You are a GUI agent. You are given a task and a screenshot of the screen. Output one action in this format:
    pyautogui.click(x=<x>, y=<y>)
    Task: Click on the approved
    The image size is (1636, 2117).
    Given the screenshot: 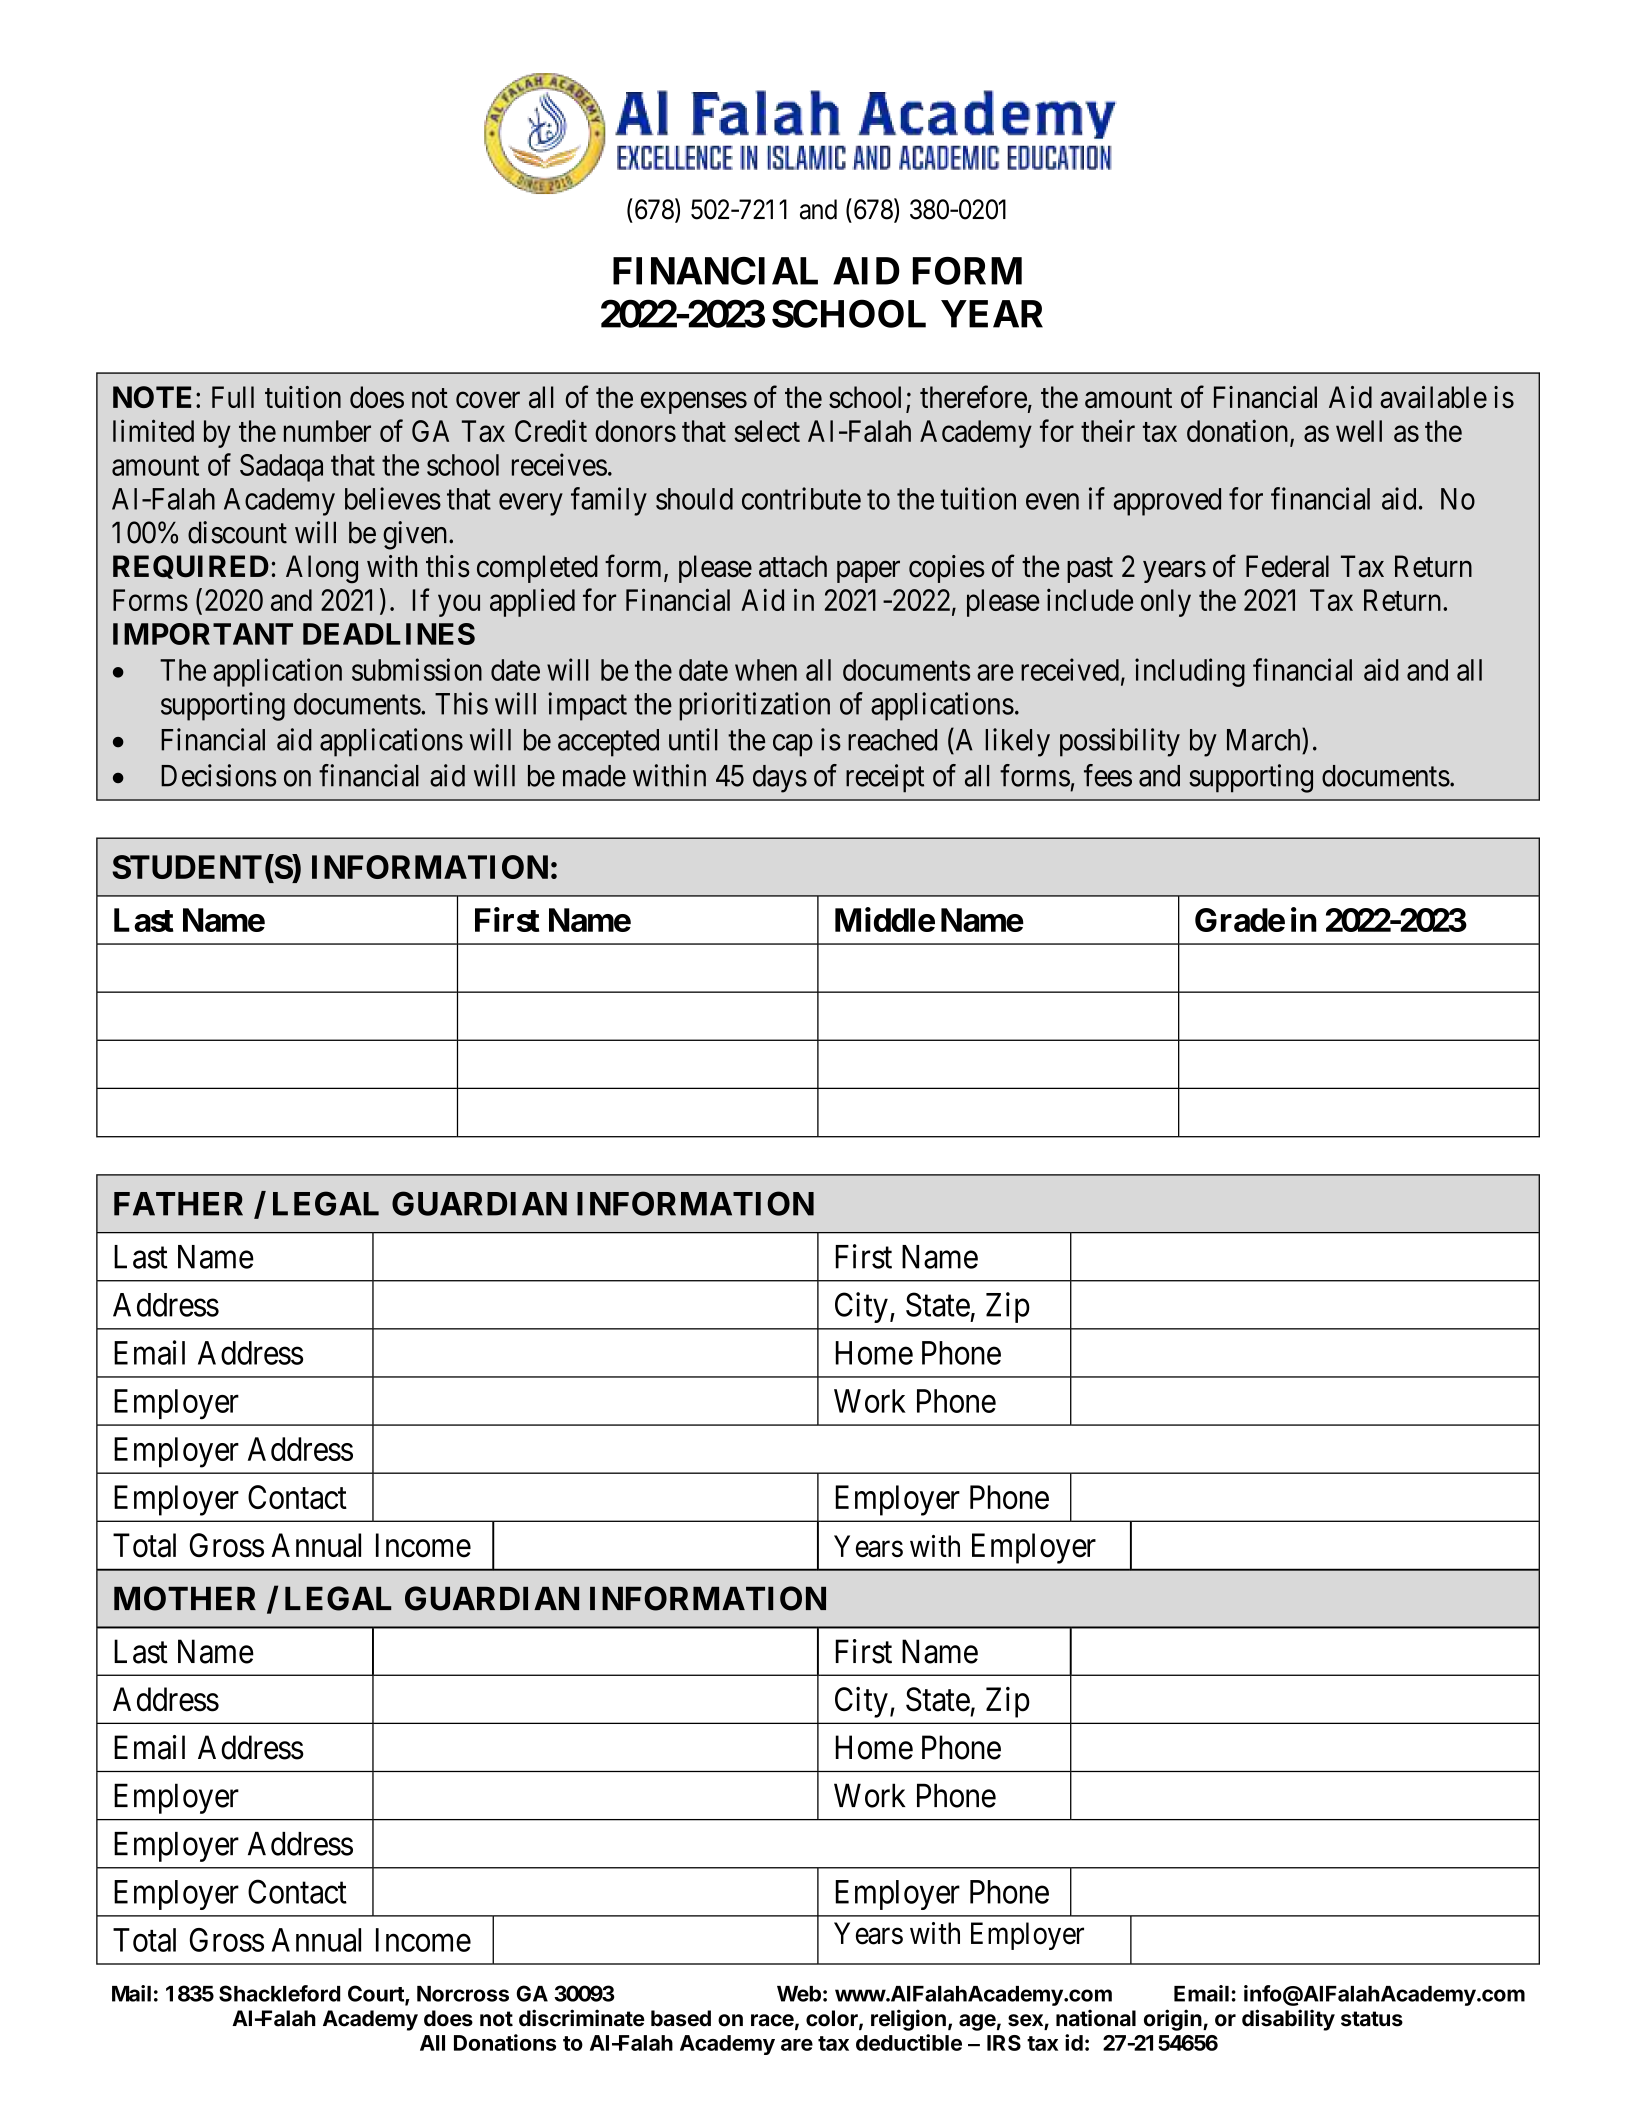 What is the action you would take?
    pyautogui.click(x=1167, y=502)
